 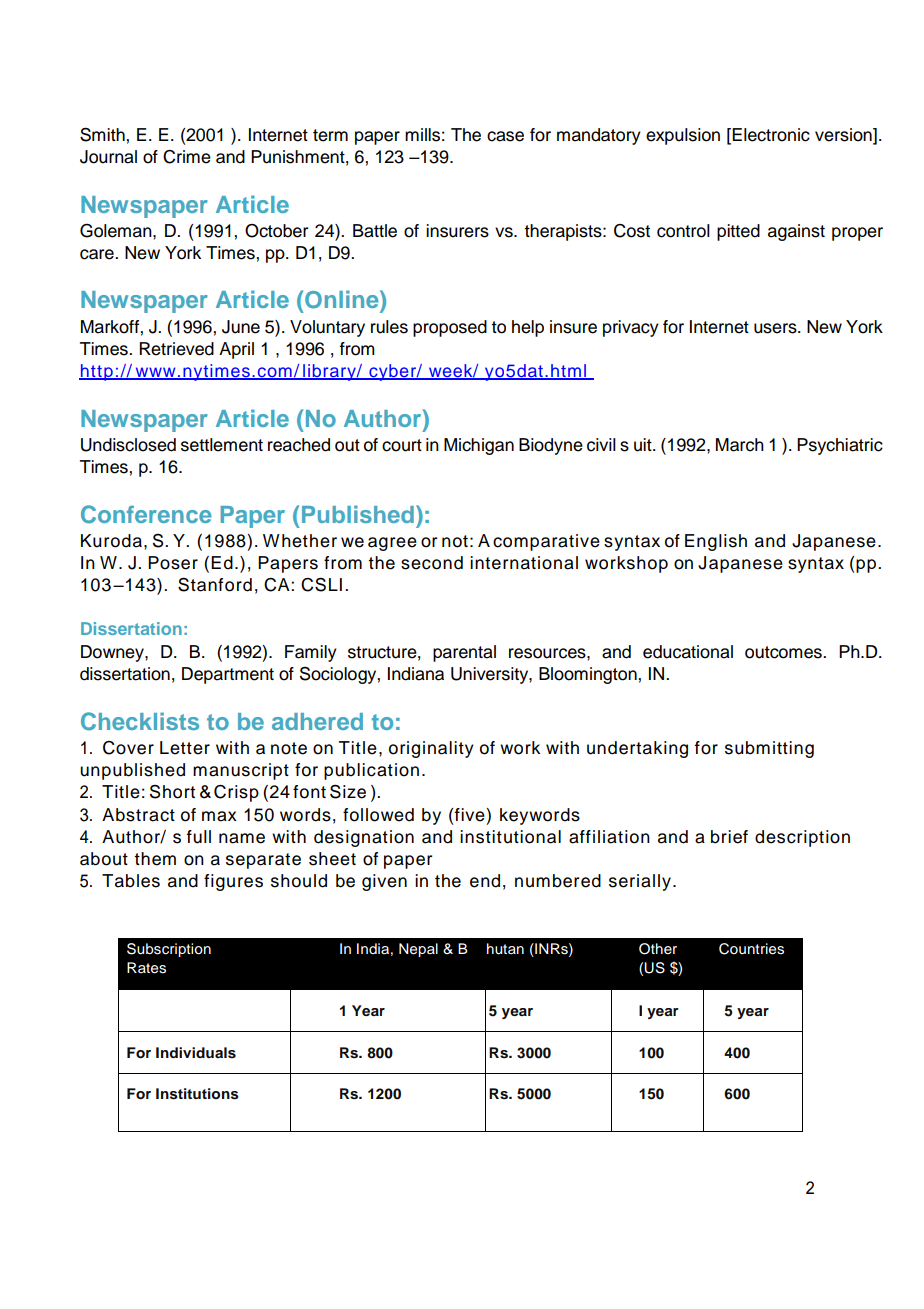 I want to click on Electronic, so click(x=771, y=135).
